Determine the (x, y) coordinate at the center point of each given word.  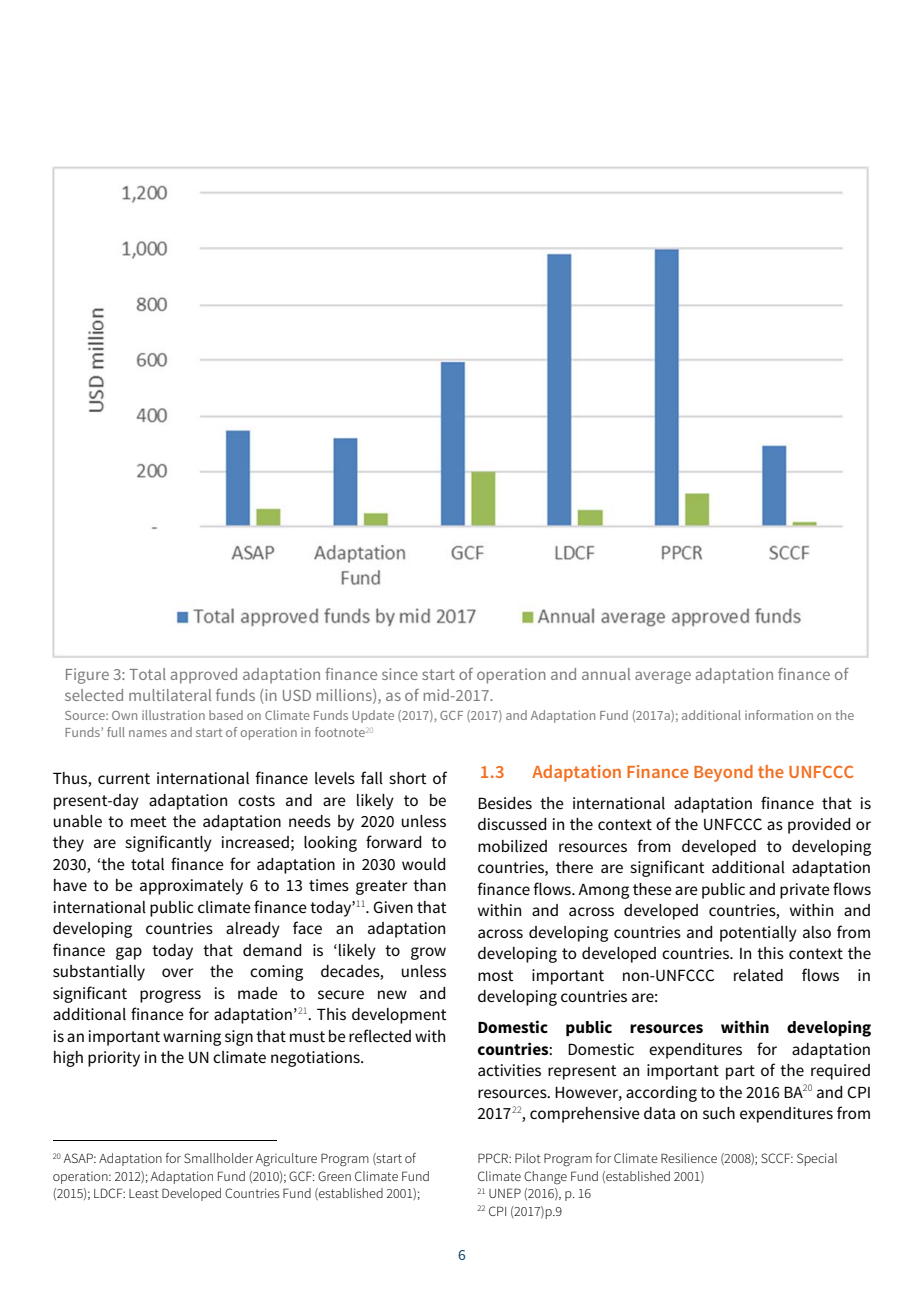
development (399, 1016)
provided (819, 826)
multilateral (170, 695)
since (400, 674)
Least (144, 1193)
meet (149, 821)
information (779, 715)
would (423, 864)
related (758, 975)
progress (170, 996)
